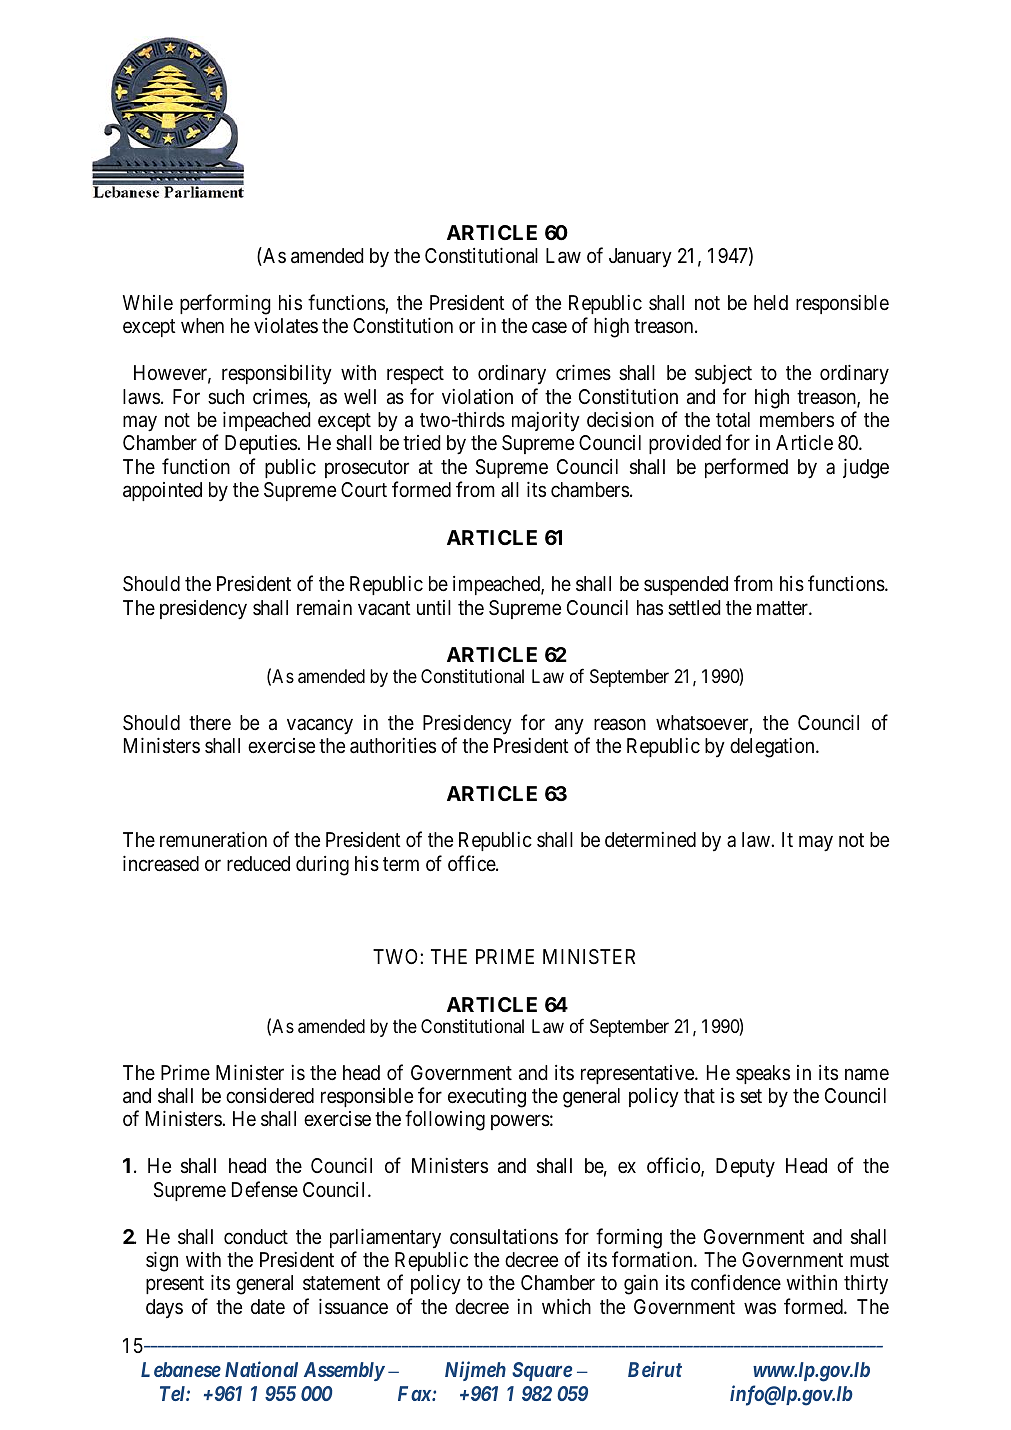  What do you see at coordinates (569, 726) in the page?
I see `any` at bounding box center [569, 726].
